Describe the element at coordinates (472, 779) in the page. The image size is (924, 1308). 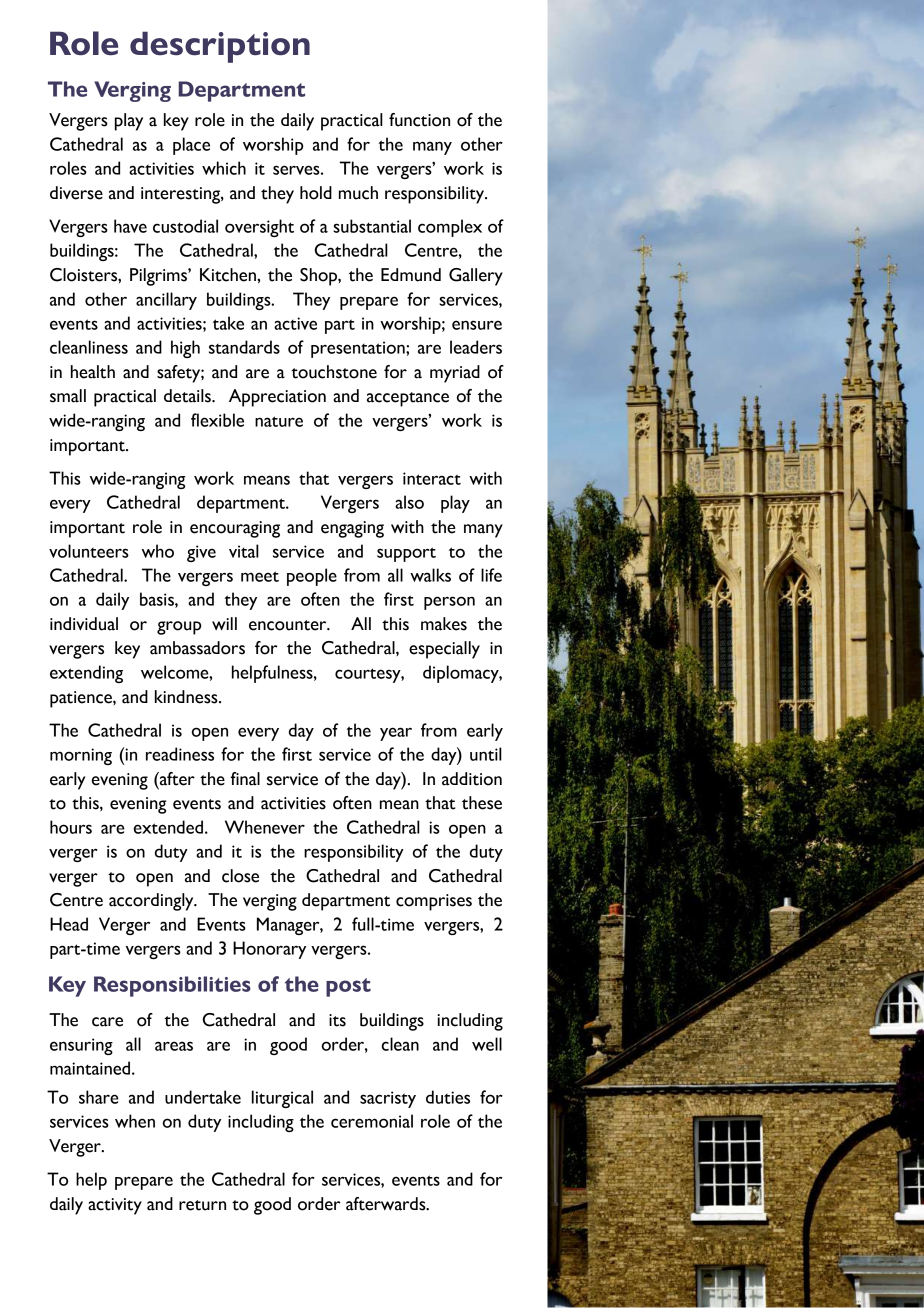
I see `addition` at that location.
